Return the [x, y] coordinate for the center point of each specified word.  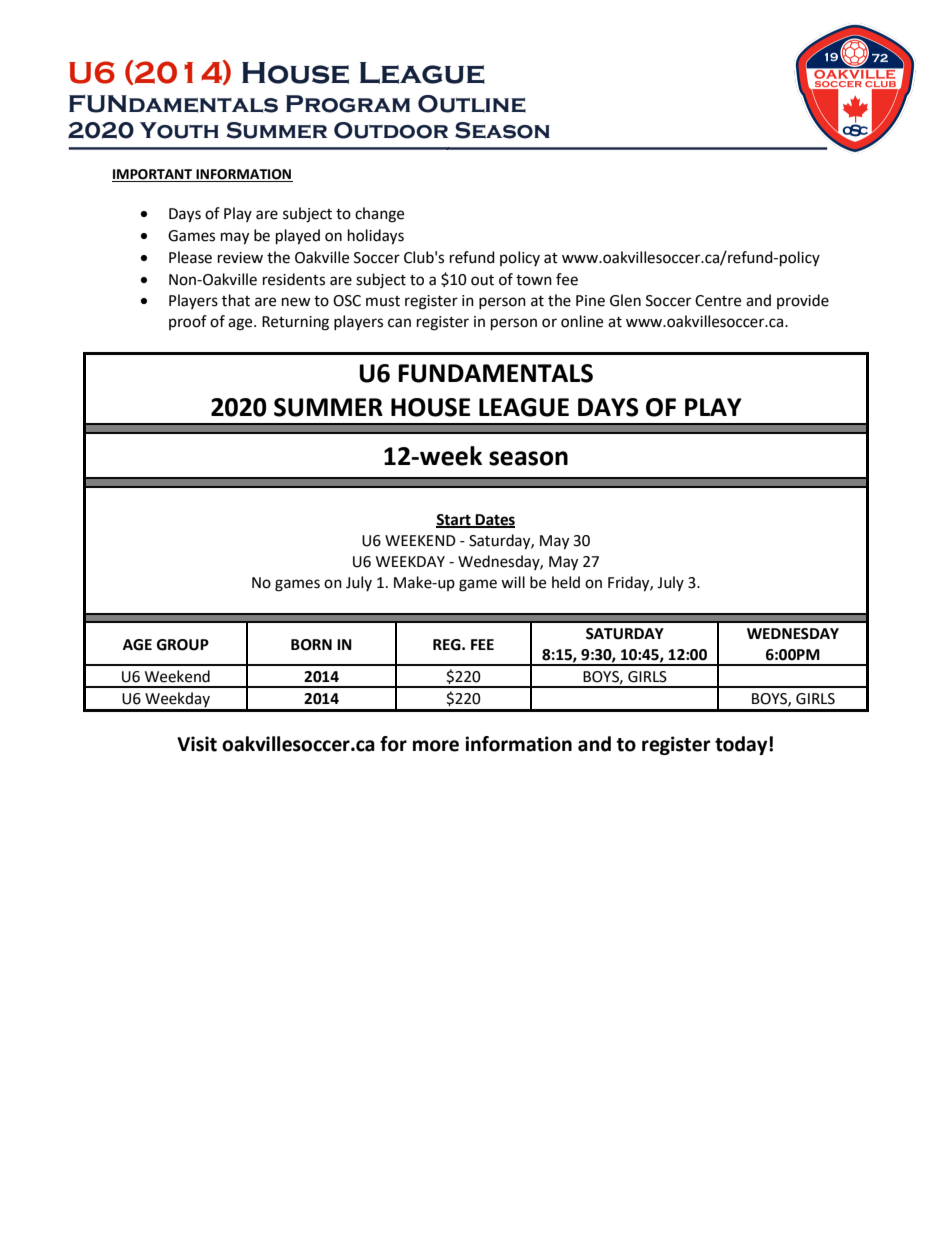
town [534, 280]
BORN [311, 645]
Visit [197, 744]
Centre [718, 301]
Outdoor [391, 130]
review [240, 258]
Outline [472, 104]
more [436, 746]
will [513, 582]
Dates [494, 520]
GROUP [183, 645]
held [566, 582]
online [582, 321]
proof [188, 322]
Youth [179, 130]
